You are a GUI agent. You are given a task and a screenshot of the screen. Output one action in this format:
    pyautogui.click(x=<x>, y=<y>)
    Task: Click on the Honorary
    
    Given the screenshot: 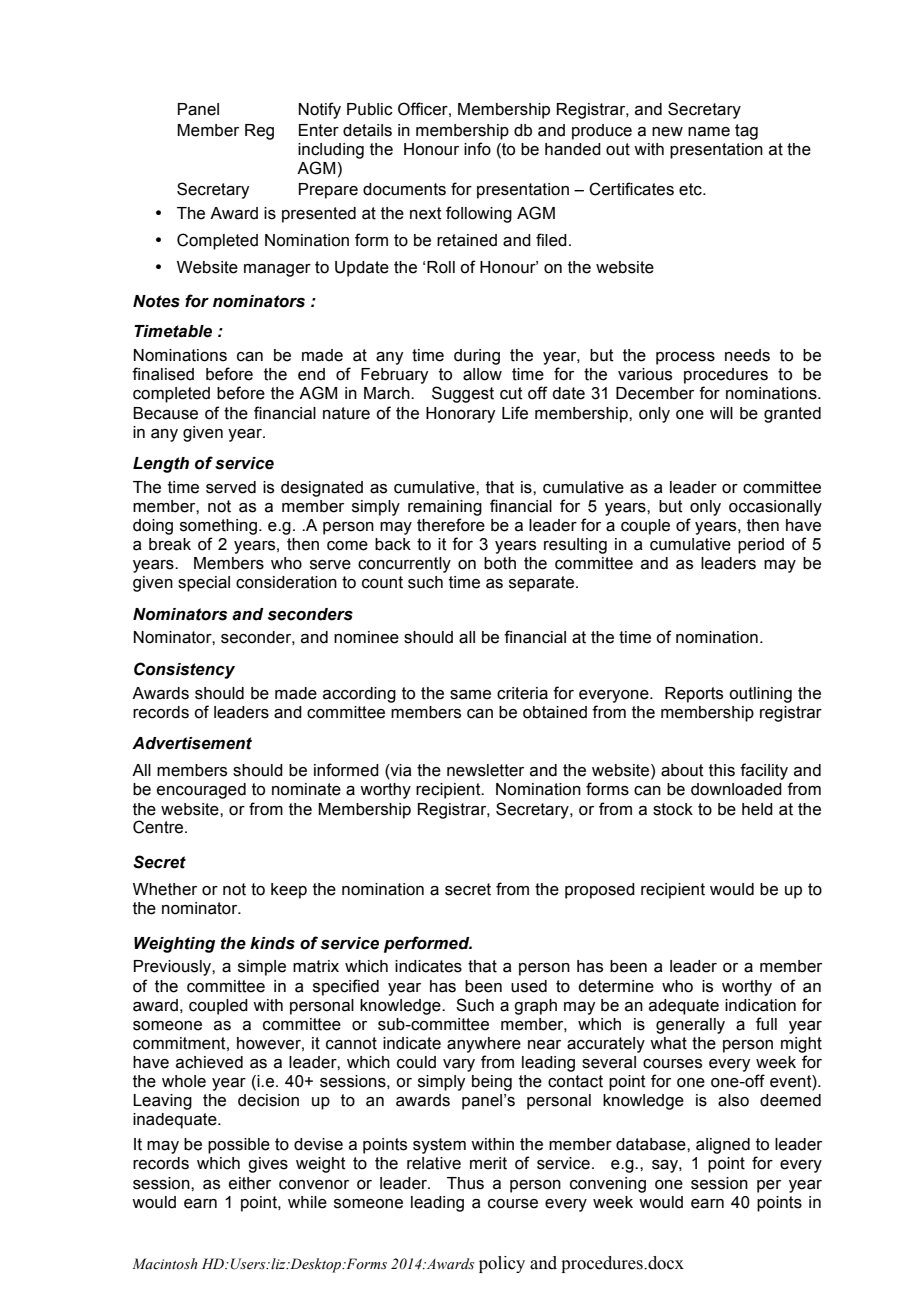 What is the action you would take?
    pyautogui.click(x=460, y=415)
